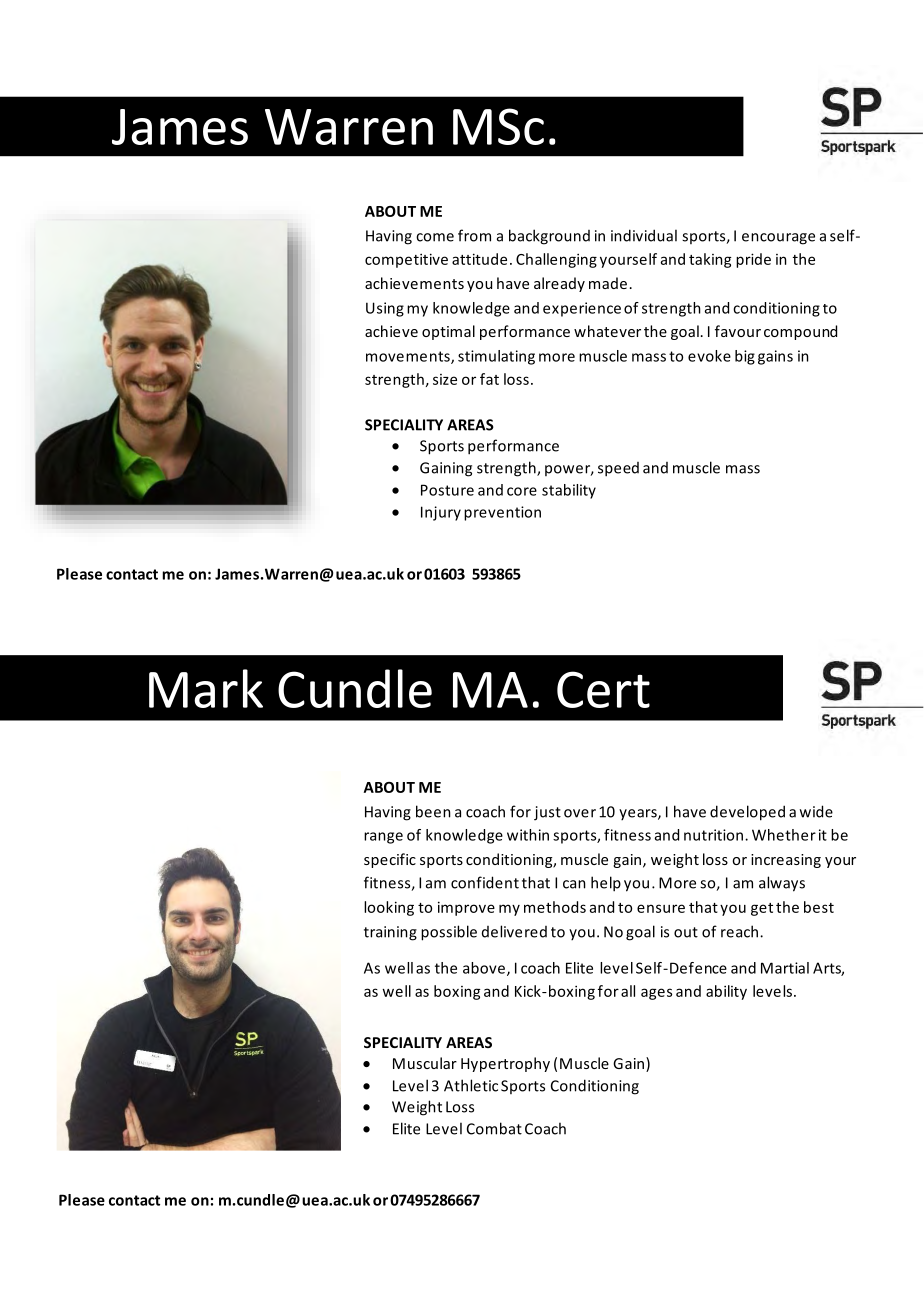 This document has width=924, height=1308. Describe the element at coordinates (383, 838) in the document. I see `range` at that location.
